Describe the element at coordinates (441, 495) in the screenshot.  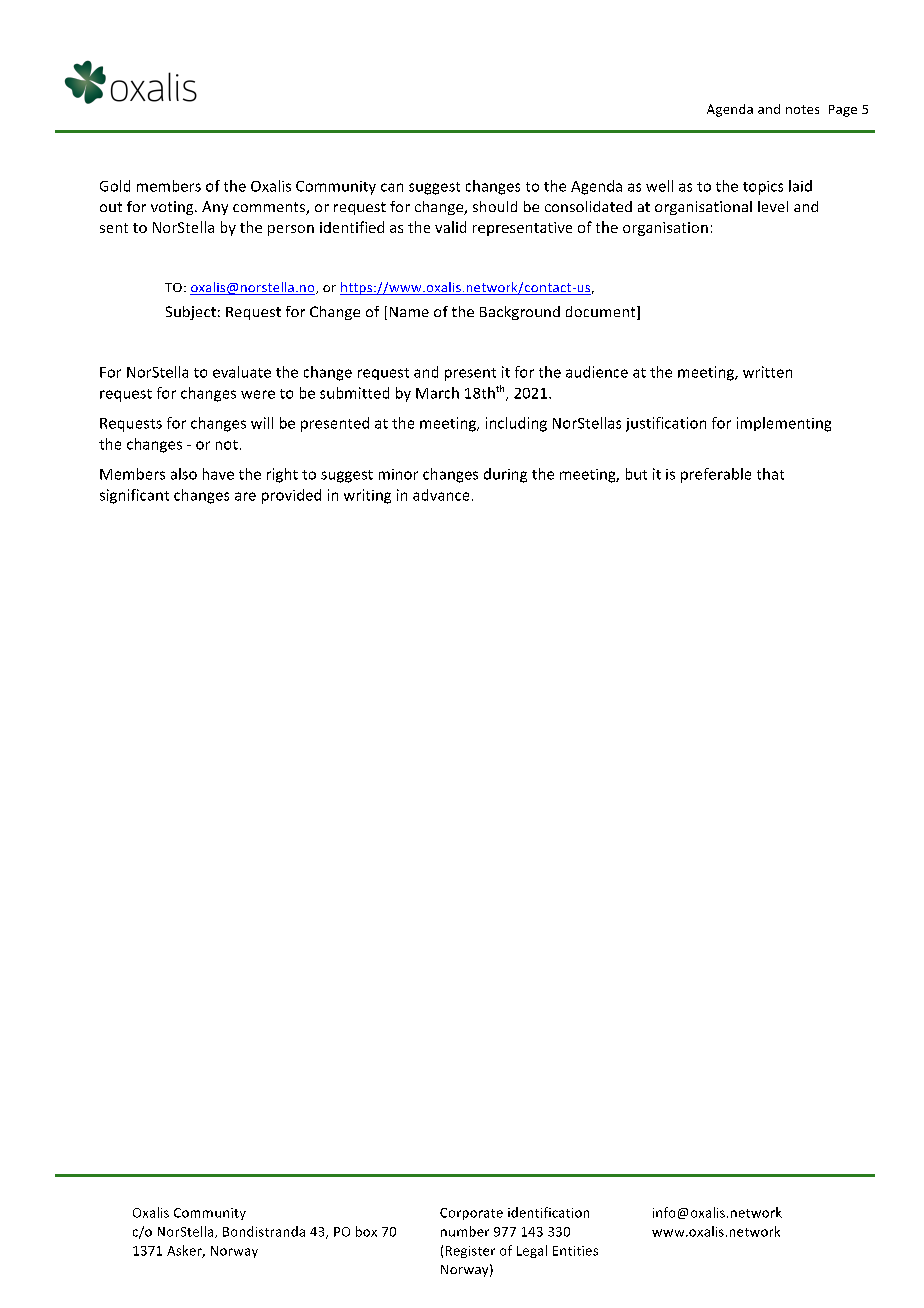
I see `advance` at that location.
